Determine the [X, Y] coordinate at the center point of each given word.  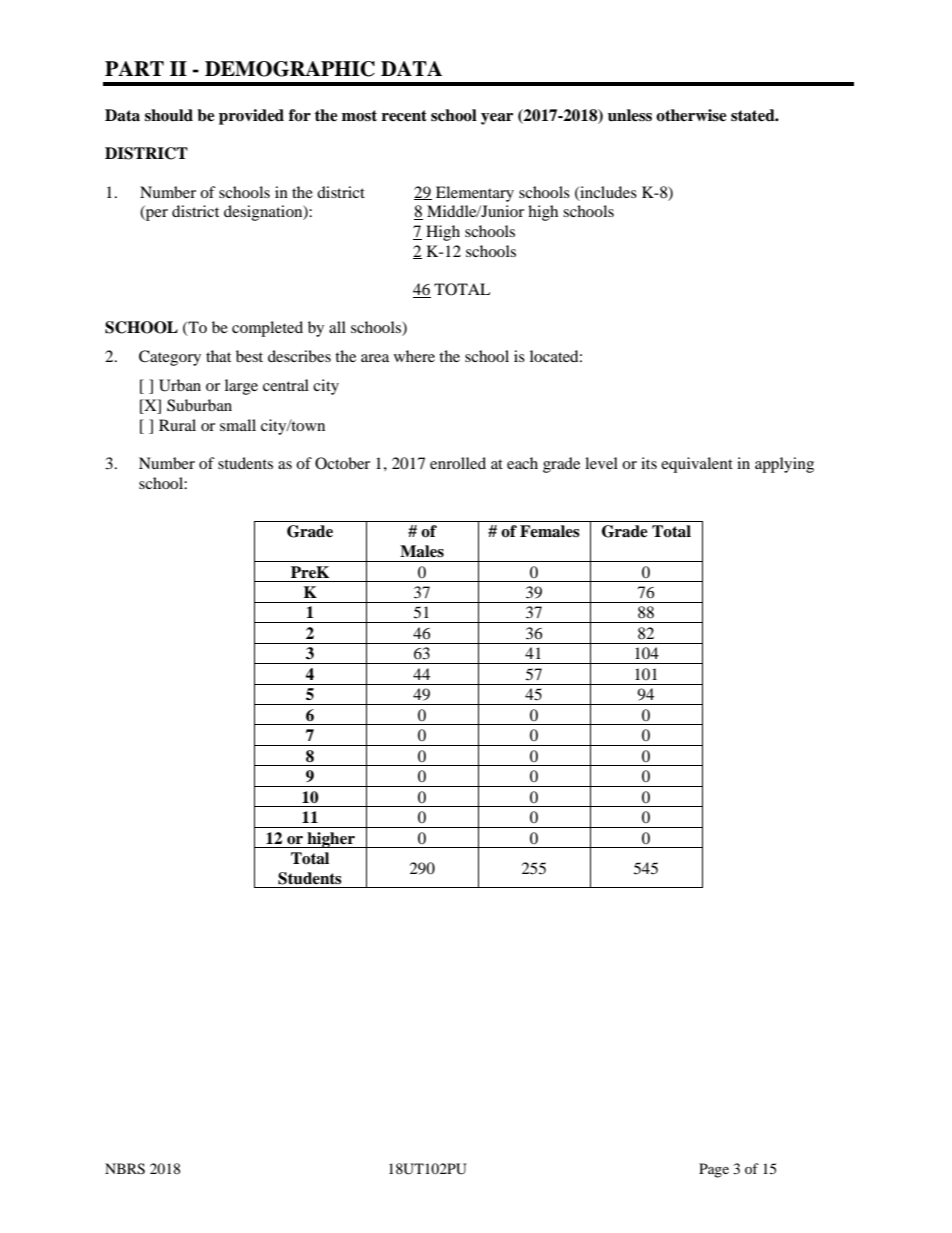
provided [251, 117]
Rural [177, 425]
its [649, 463]
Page [714, 1170]
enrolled [458, 463]
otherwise [691, 115]
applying [784, 465]
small [238, 425]
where [414, 356]
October [342, 463]
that [218, 356]
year [497, 119]
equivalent [697, 465]
